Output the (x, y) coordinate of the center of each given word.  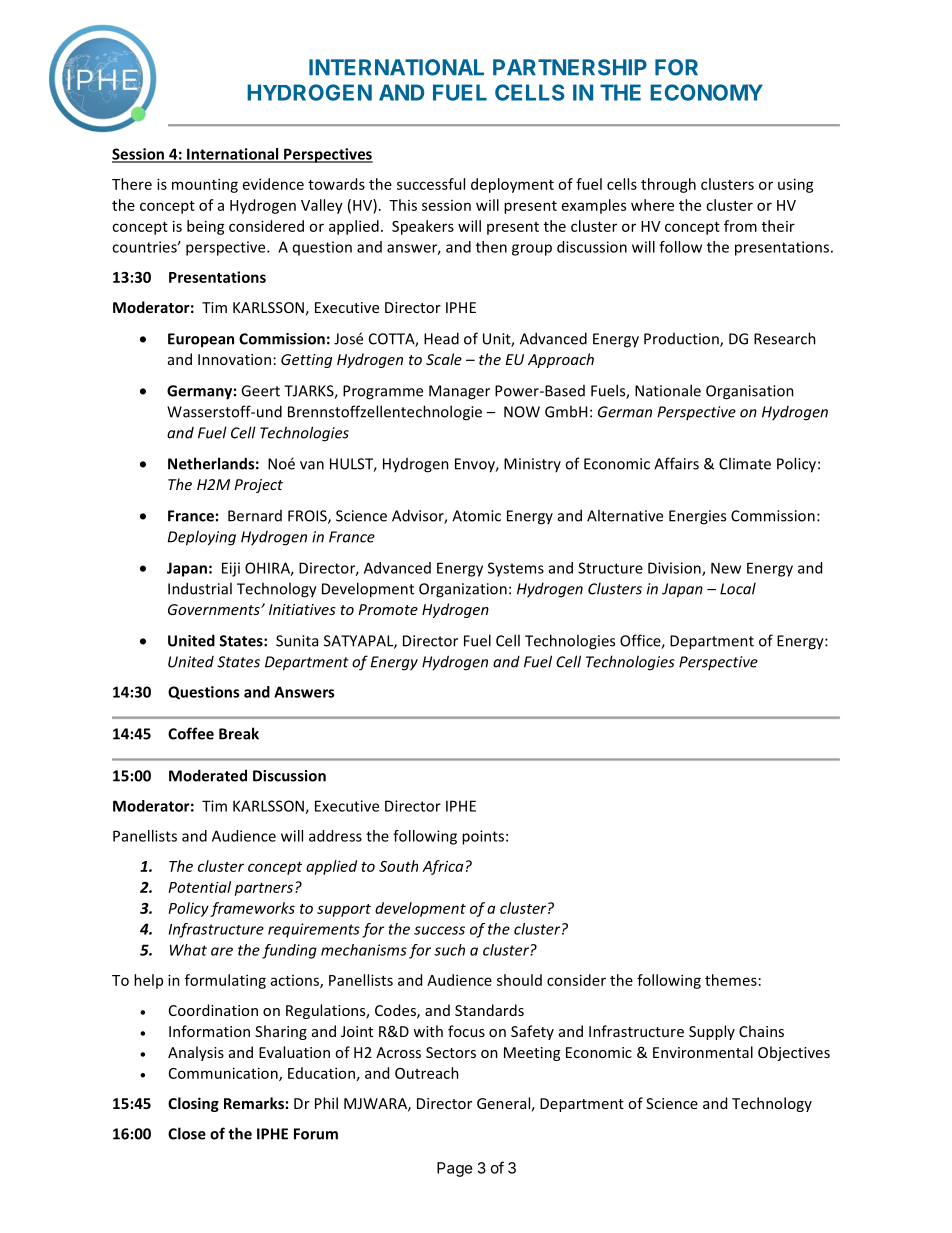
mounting (205, 185)
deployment (512, 185)
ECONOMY (706, 92)
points (483, 837)
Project (258, 486)
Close (187, 1133)
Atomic (476, 516)
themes (731, 980)
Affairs (676, 463)
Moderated (208, 775)
